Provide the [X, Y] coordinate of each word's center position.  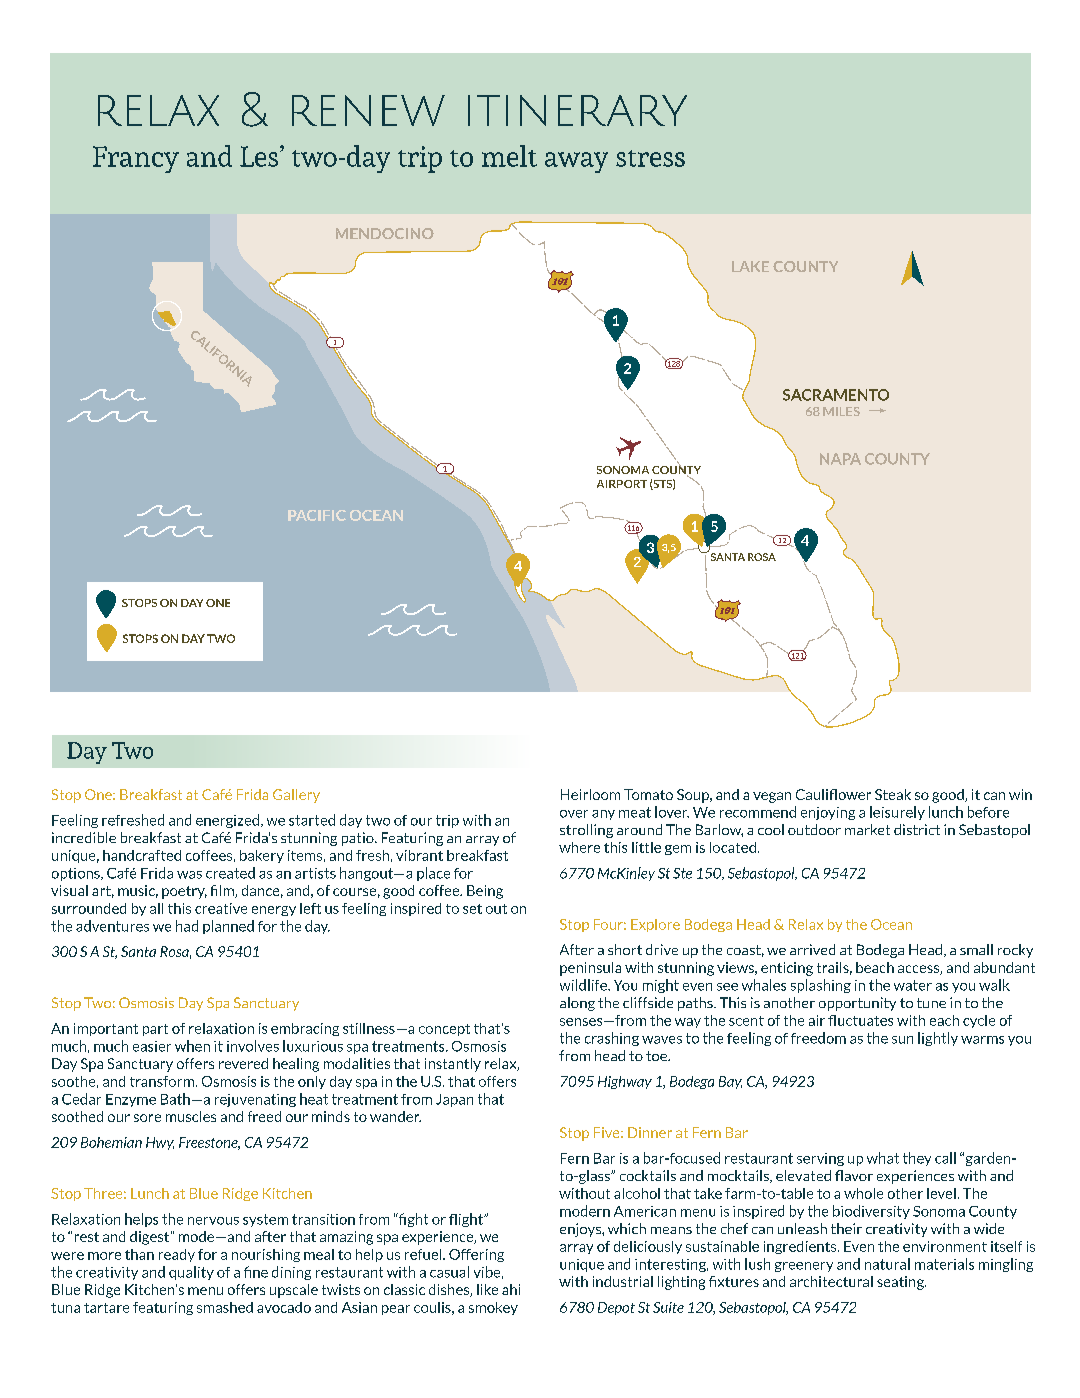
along [577, 1004]
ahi [511, 1289]
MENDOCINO [385, 233]
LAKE [750, 266]
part [155, 1030]
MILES [841, 411]
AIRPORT [622, 484]
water [913, 985]
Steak [893, 794]
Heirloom [590, 794]
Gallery [296, 796]
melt [509, 156]
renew [368, 110]
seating [901, 1283]
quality [191, 1273]
